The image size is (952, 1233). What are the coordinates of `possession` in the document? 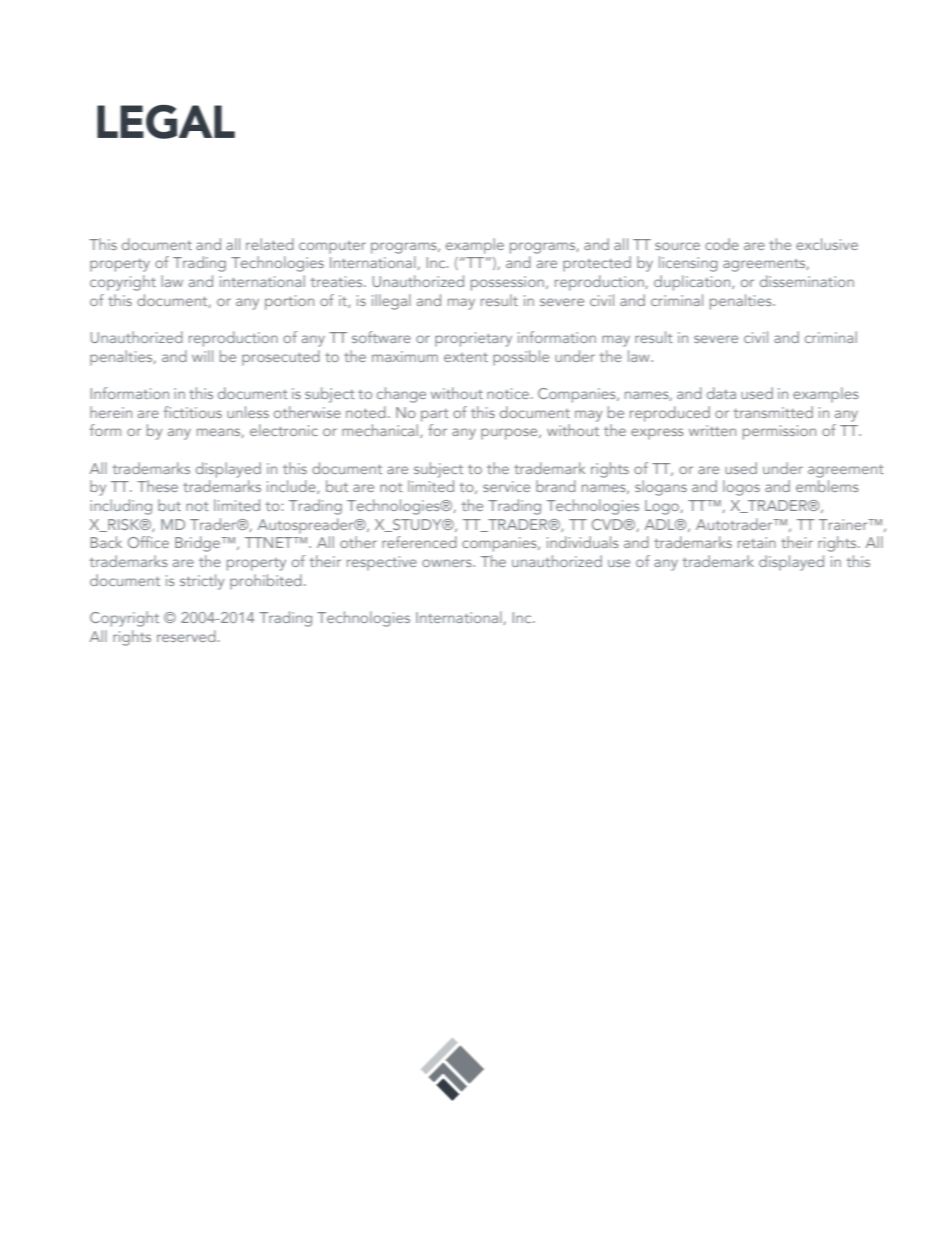 It's located at (509, 283).
